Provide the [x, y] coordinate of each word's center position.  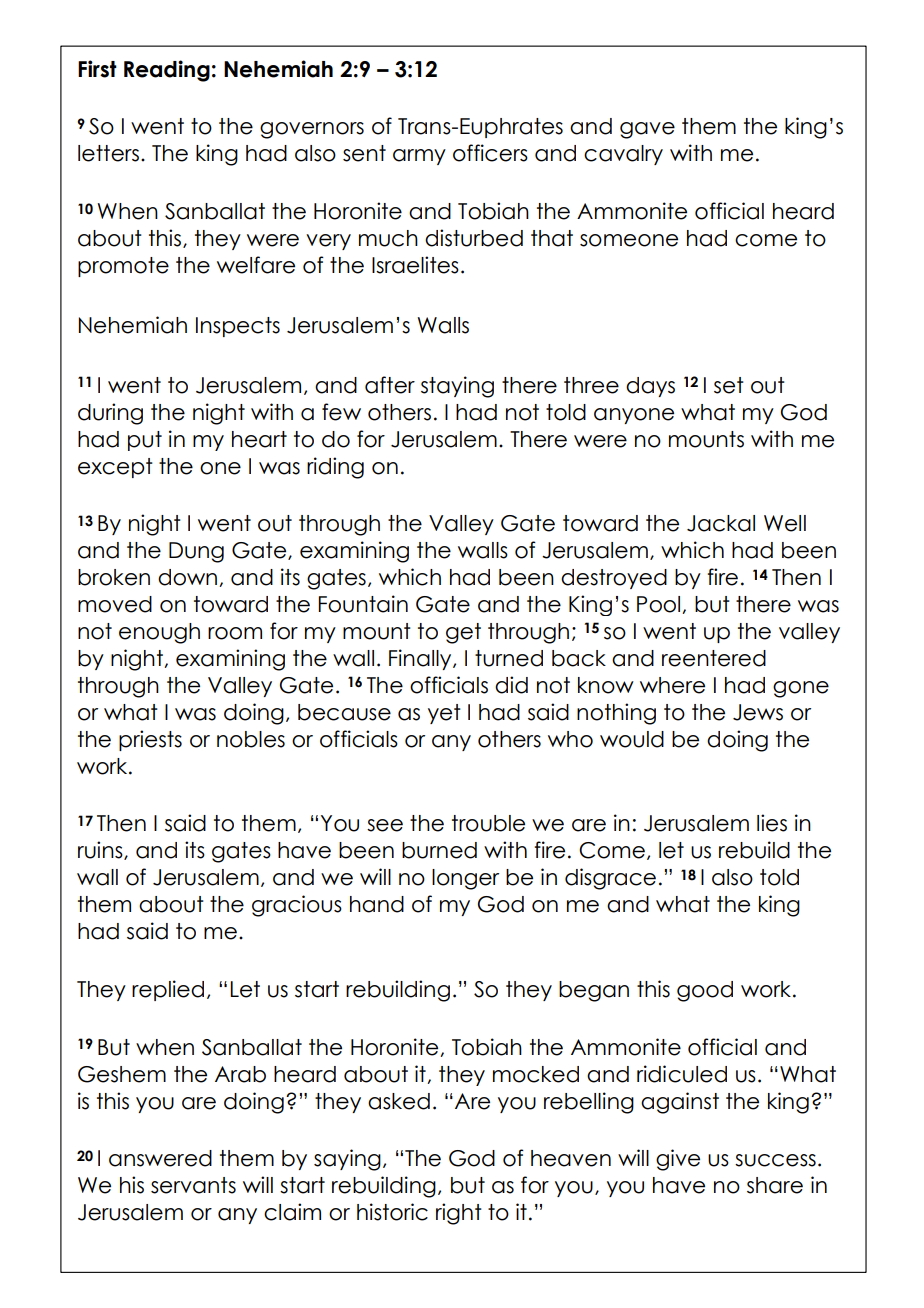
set [729, 385]
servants [193, 1185]
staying [457, 387]
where [672, 685]
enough [159, 633]
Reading [167, 71]
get [463, 633]
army [419, 157]
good [705, 991]
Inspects [238, 327]
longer [465, 879]
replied [168, 990]
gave [647, 130]
